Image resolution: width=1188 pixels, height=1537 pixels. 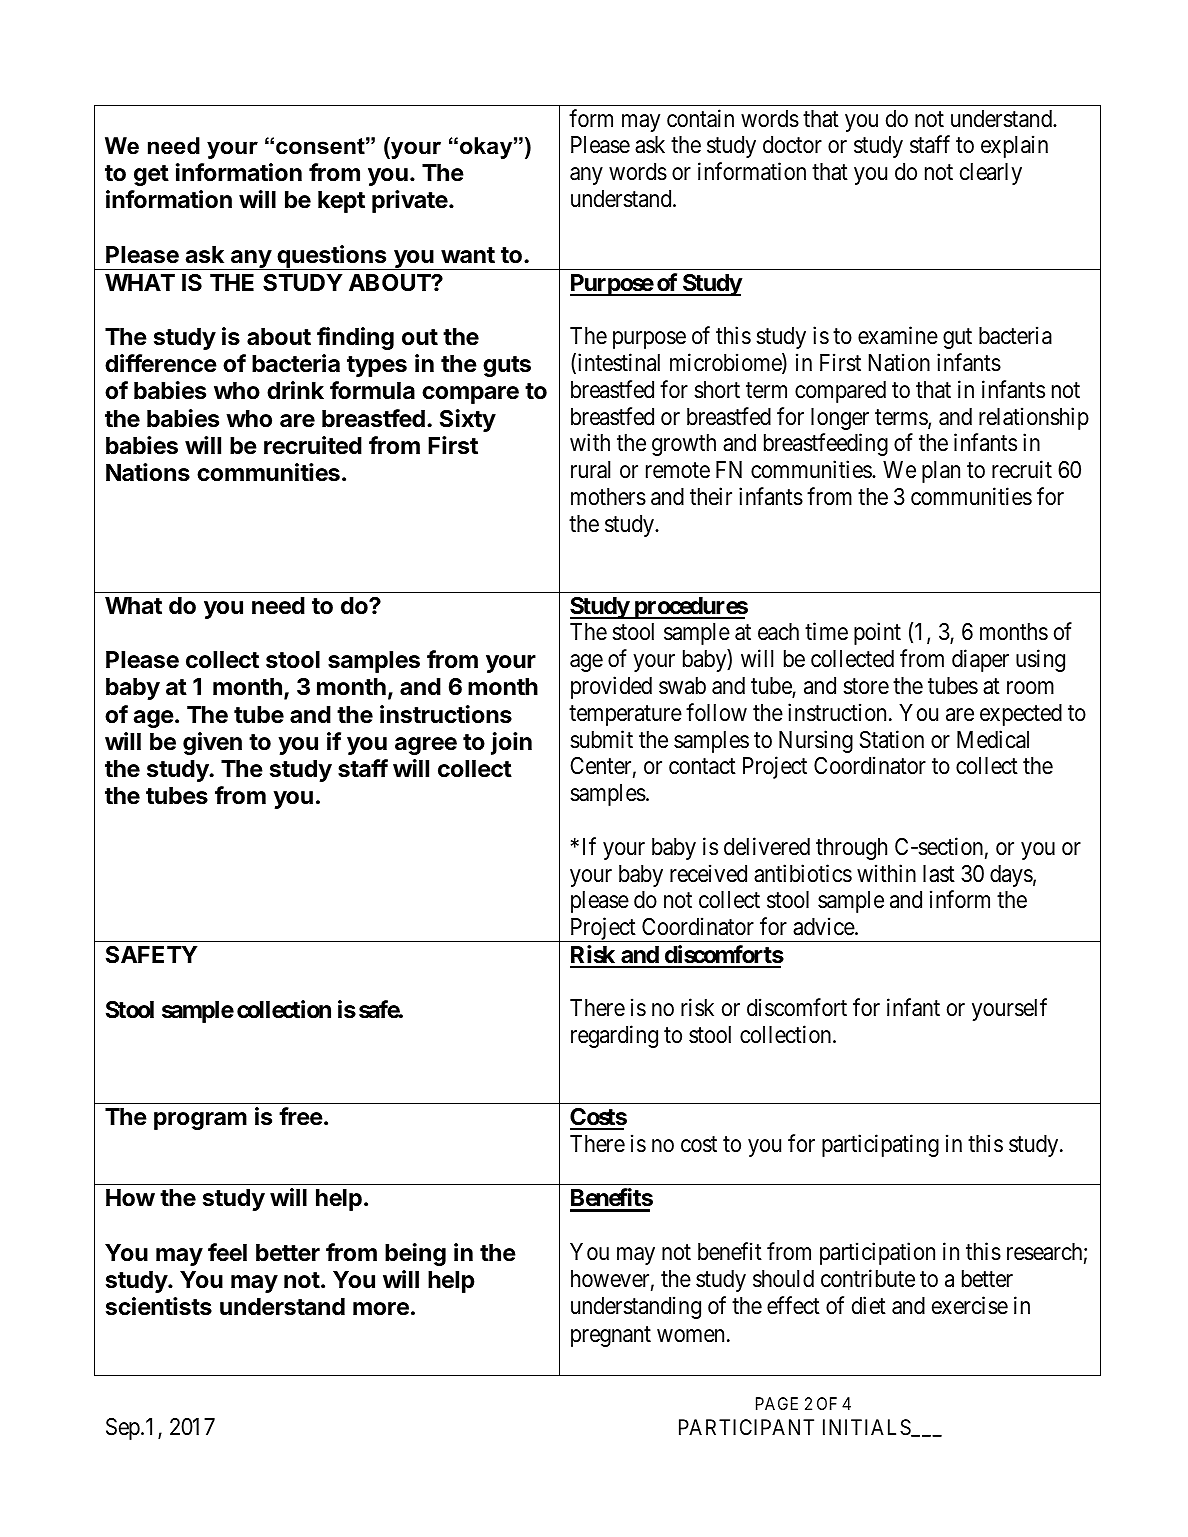 What do you see at coordinates (614, 1036) in the screenshot?
I see `regarding` at bounding box center [614, 1036].
